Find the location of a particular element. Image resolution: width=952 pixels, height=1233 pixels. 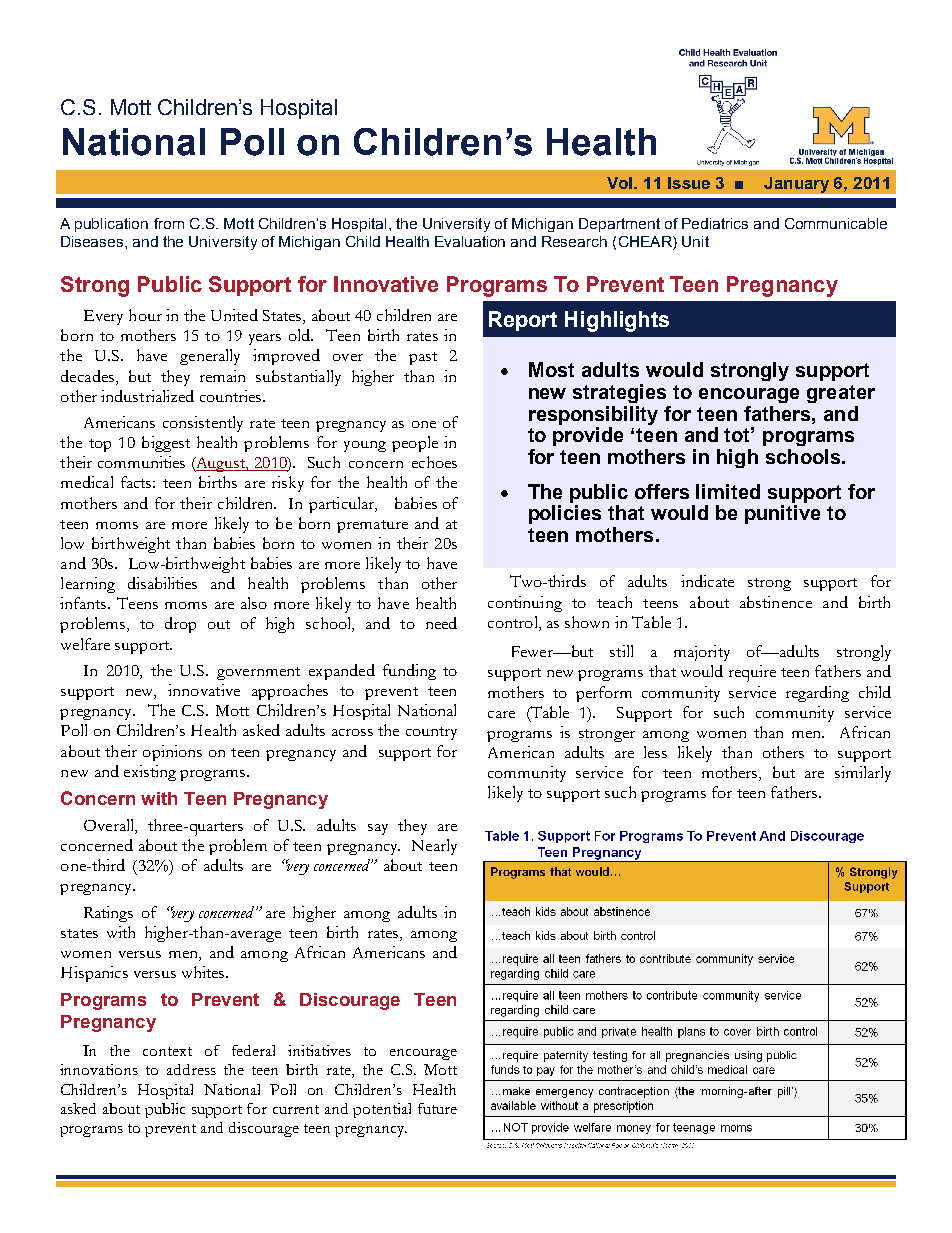

Evaluation is located at coordinates (470, 241).
